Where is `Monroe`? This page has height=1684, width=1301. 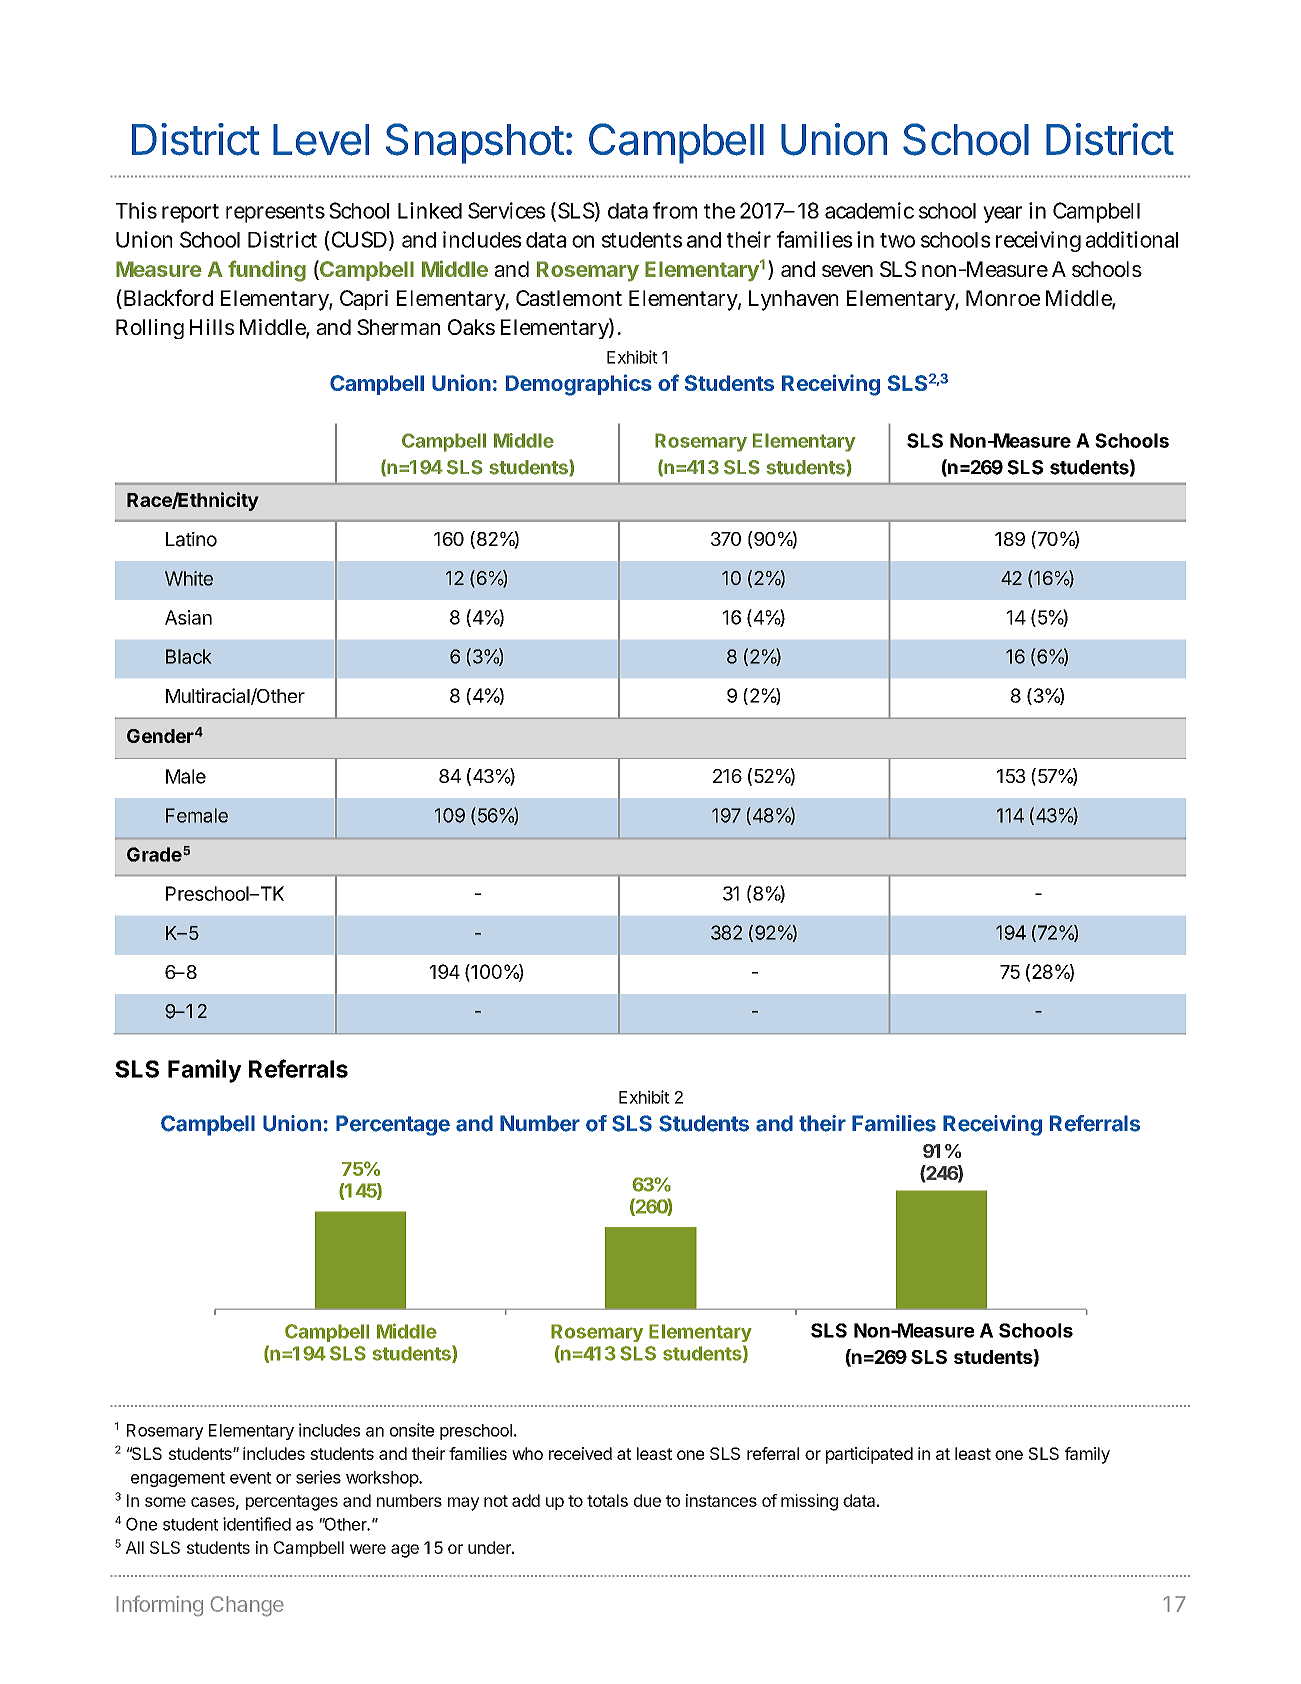 Monroe is located at coordinates (1003, 298).
